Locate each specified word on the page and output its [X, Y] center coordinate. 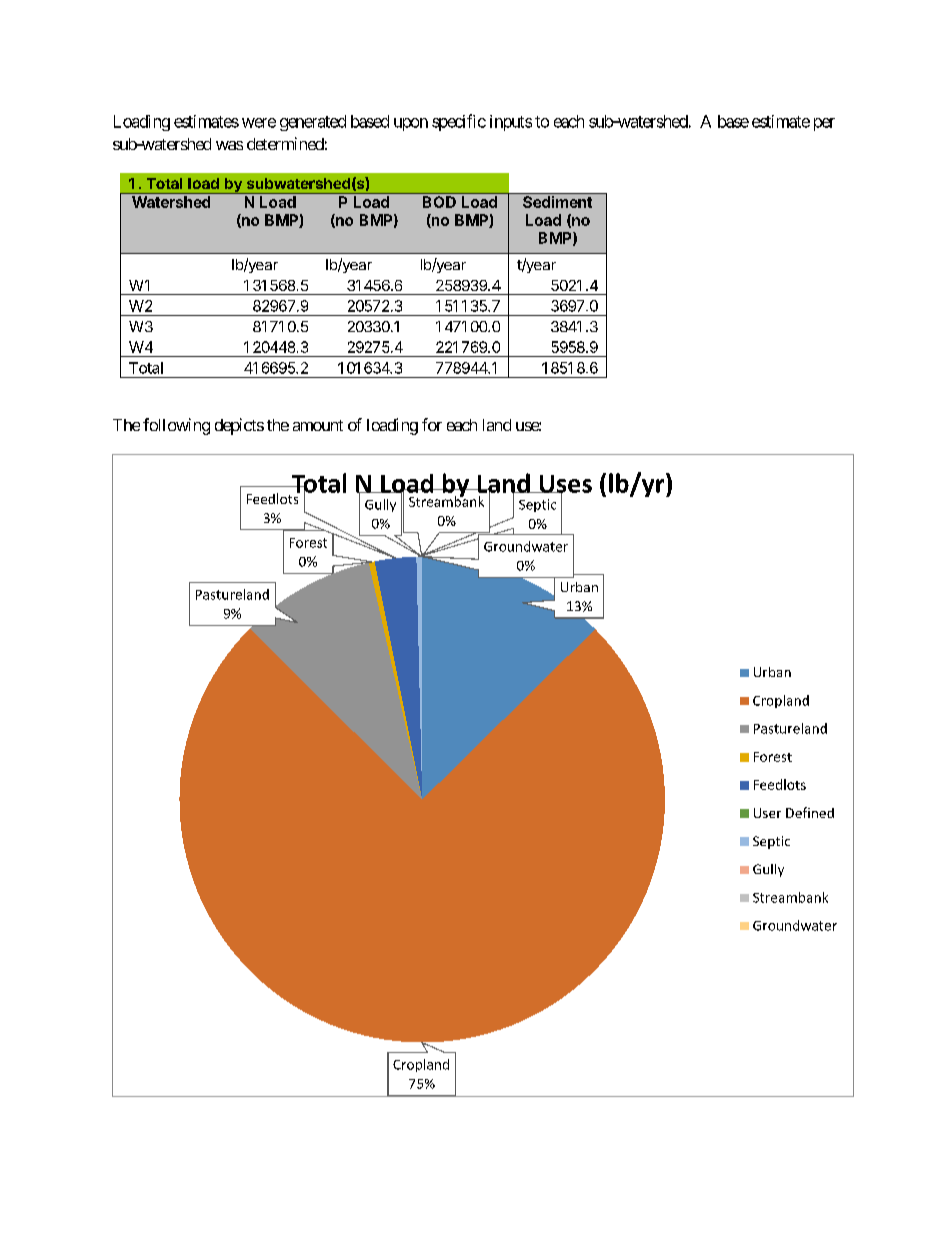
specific [459, 122]
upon [411, 124]
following [176, 426]
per [824, 124]
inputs [511, 123]
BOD [439, 202]
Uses [564, 485]
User [767, 813]
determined [285, 143]
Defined [810, 812]
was [229, 145]
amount [318, 425]
